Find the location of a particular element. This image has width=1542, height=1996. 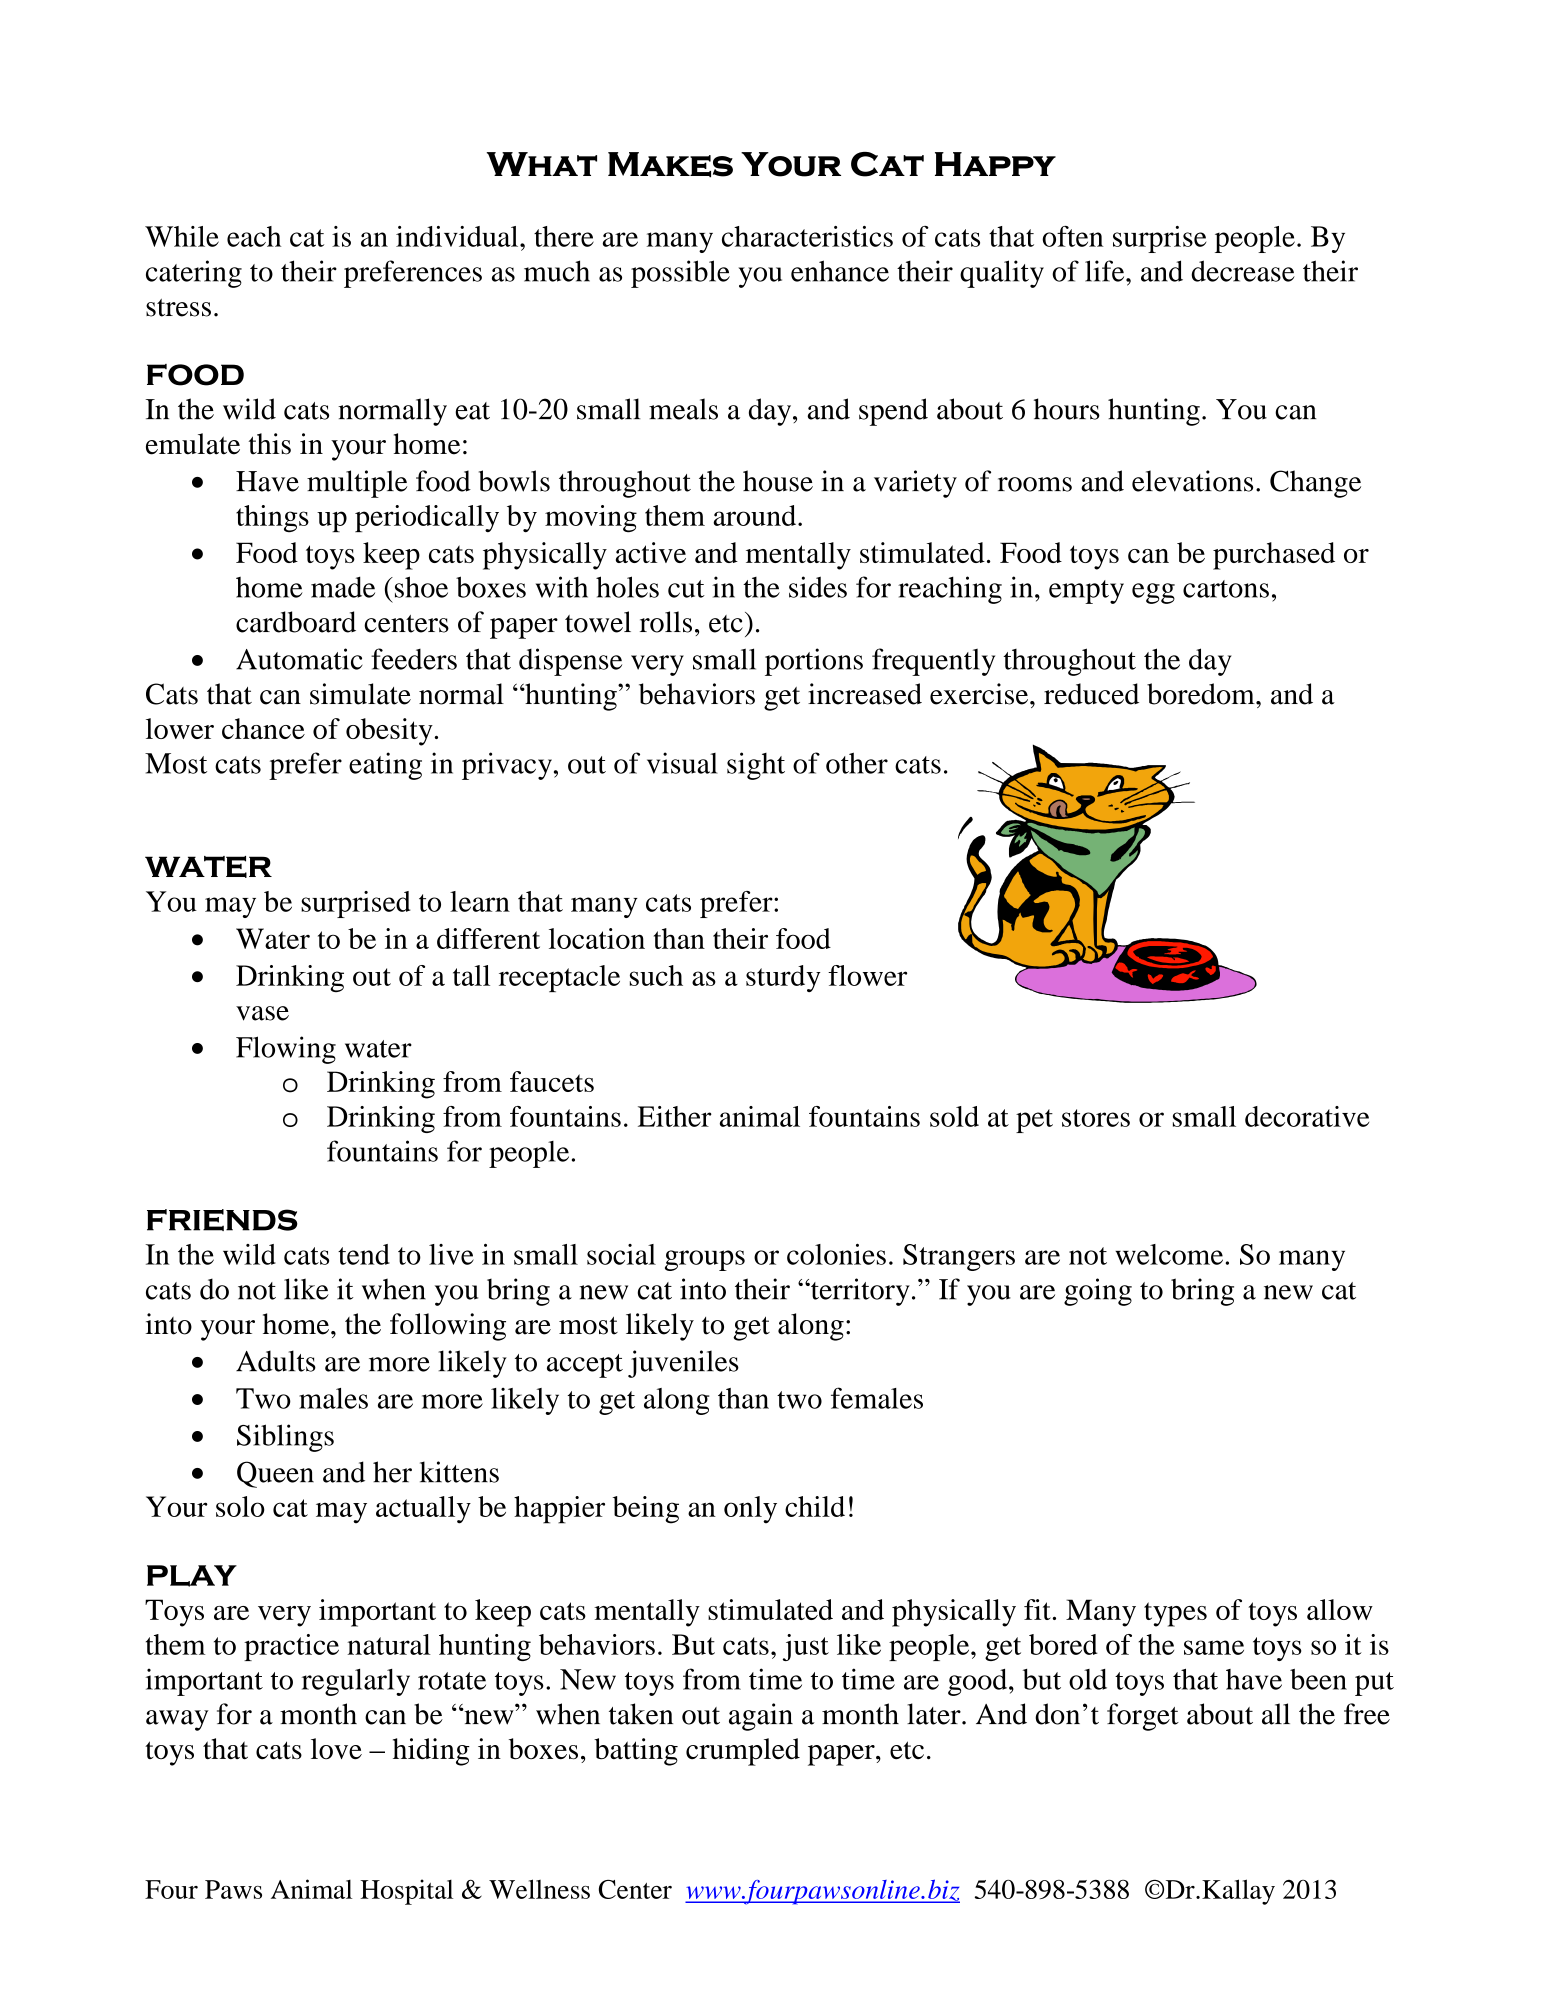

sturdy is located at coordinates (783, 978).
